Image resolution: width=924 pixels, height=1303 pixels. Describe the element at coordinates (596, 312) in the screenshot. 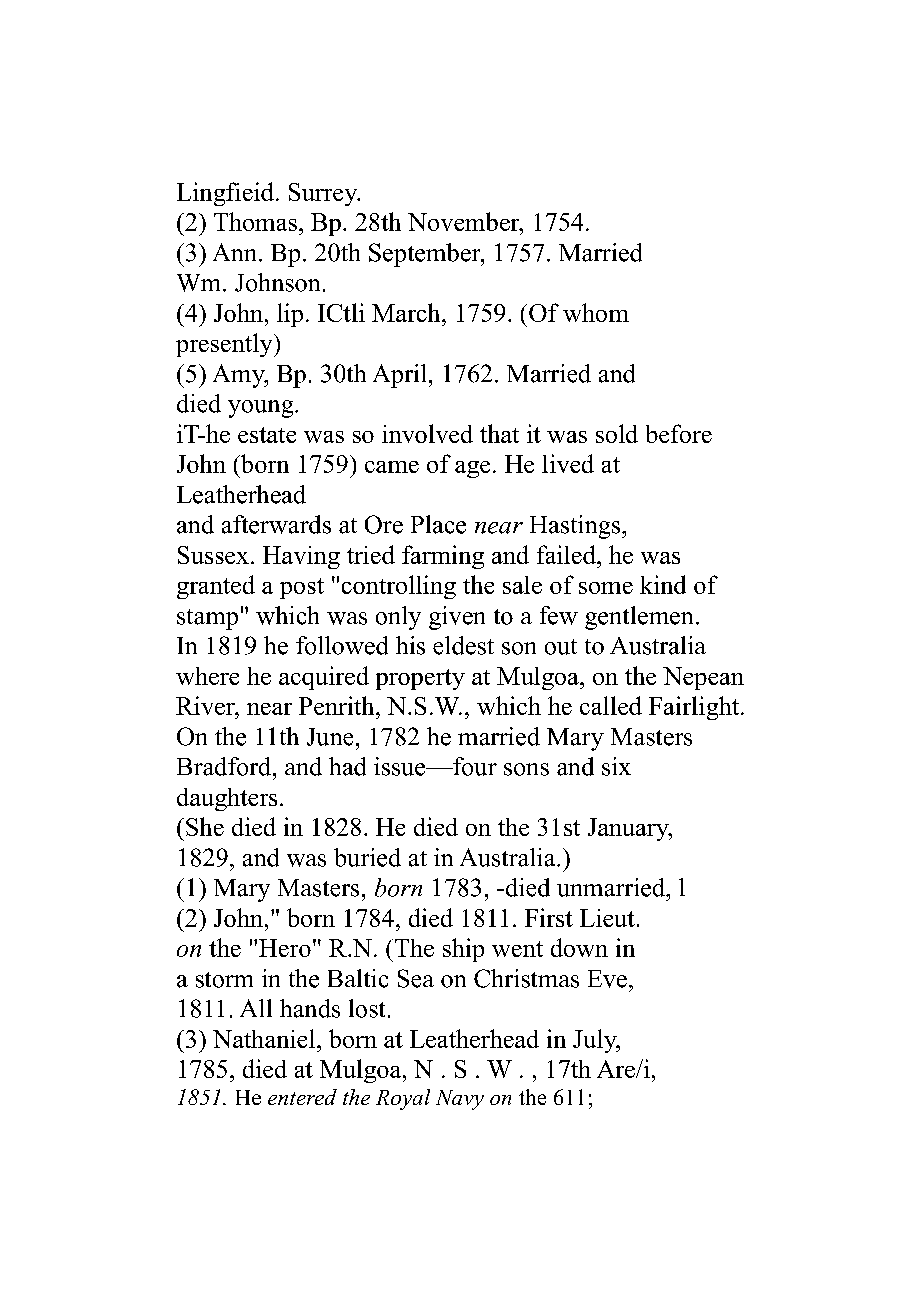

I see `whom` at that location.
